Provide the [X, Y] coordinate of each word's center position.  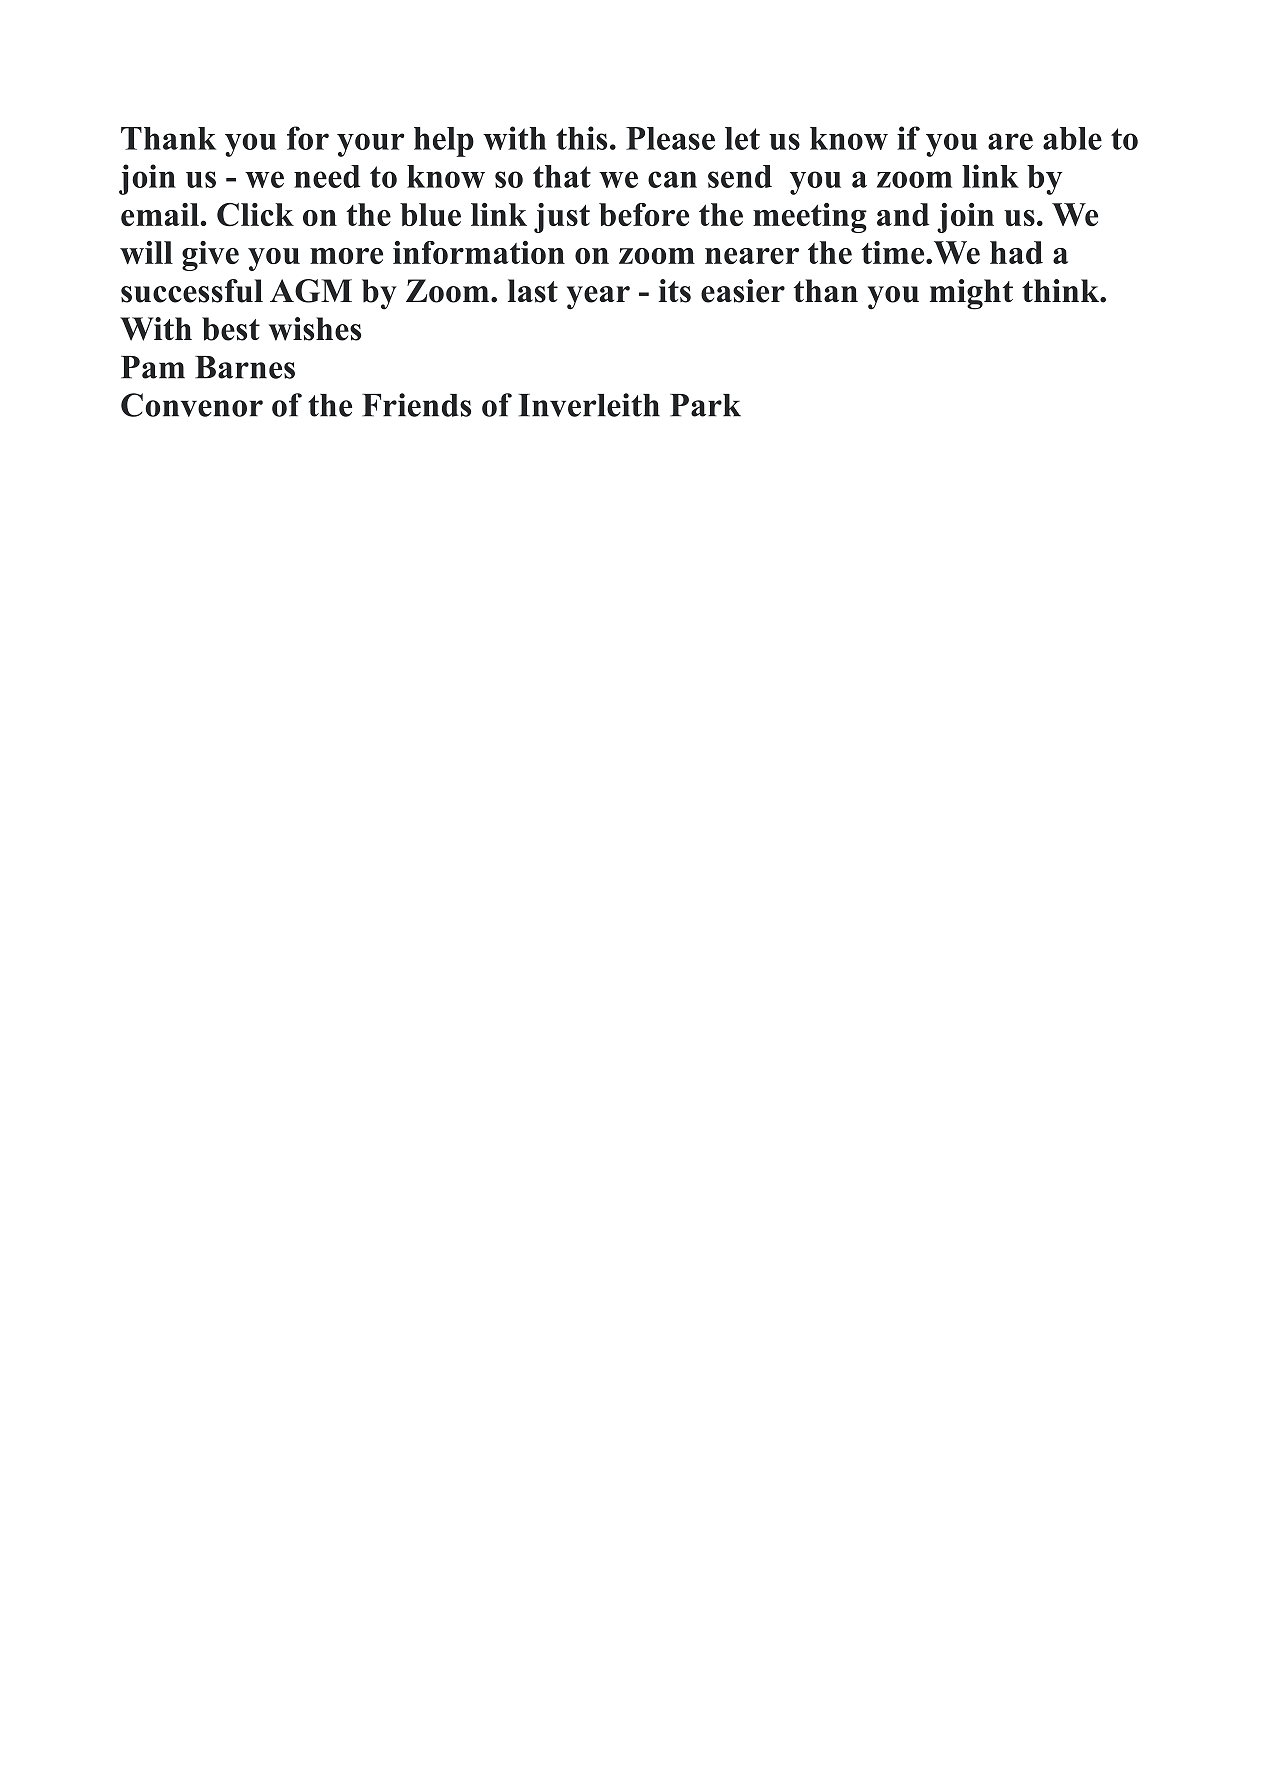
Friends [416, 405]
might [971, 294]
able [1072, 138]
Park [705, 405]
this [581, 138]
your [371, 145]
